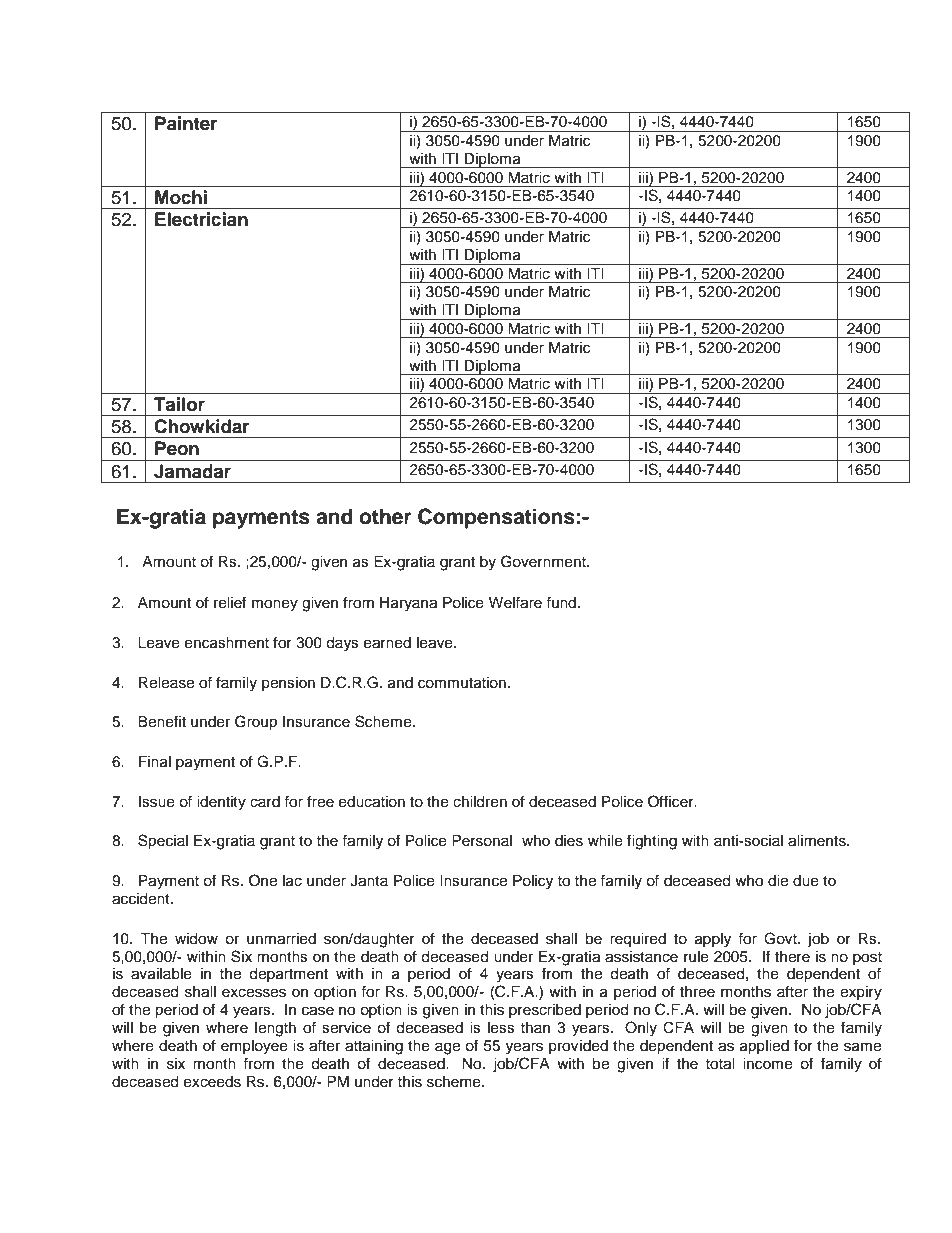 The width and height of the screenshot is (952, 1233). I want to click on Electrician, so click(201, 219).
